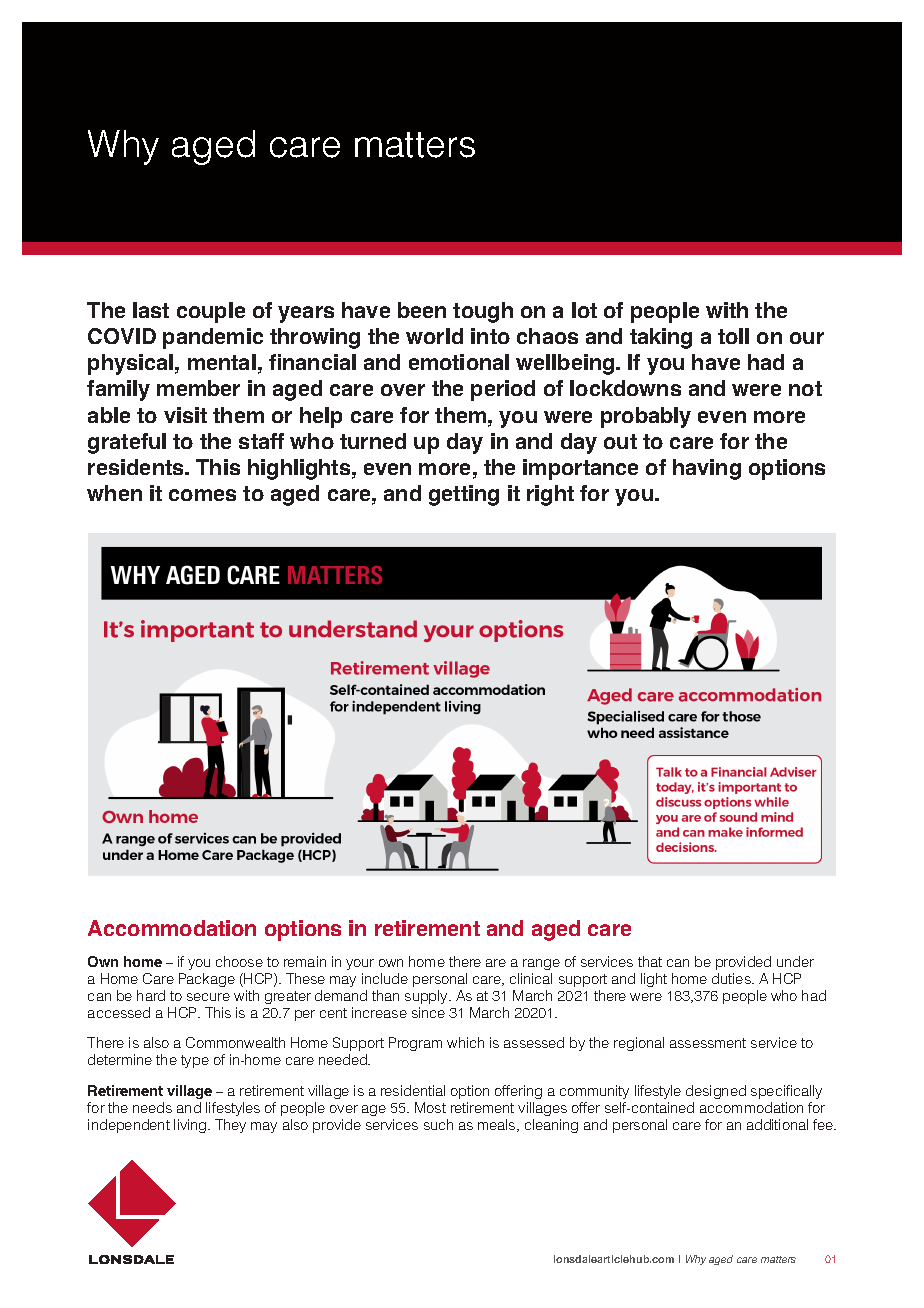 Image resolution: width=924 pixels, height=1308 pixels. Describe the element at coordinates (733, 336) in the screenshot. I see `toll` at that location.
